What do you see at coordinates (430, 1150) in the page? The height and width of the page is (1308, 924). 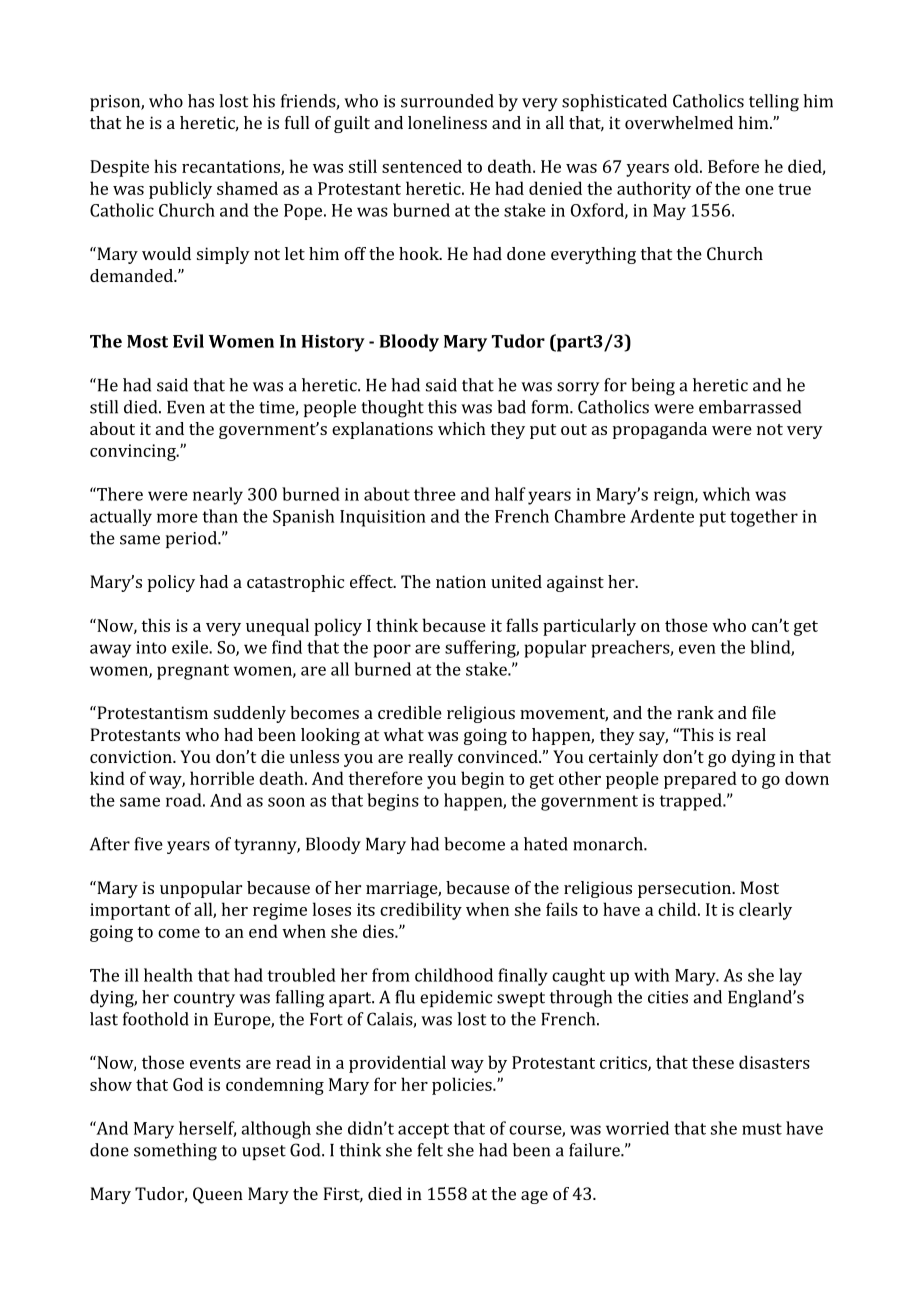 I see `felt` at bounding box center [430, 1150].
